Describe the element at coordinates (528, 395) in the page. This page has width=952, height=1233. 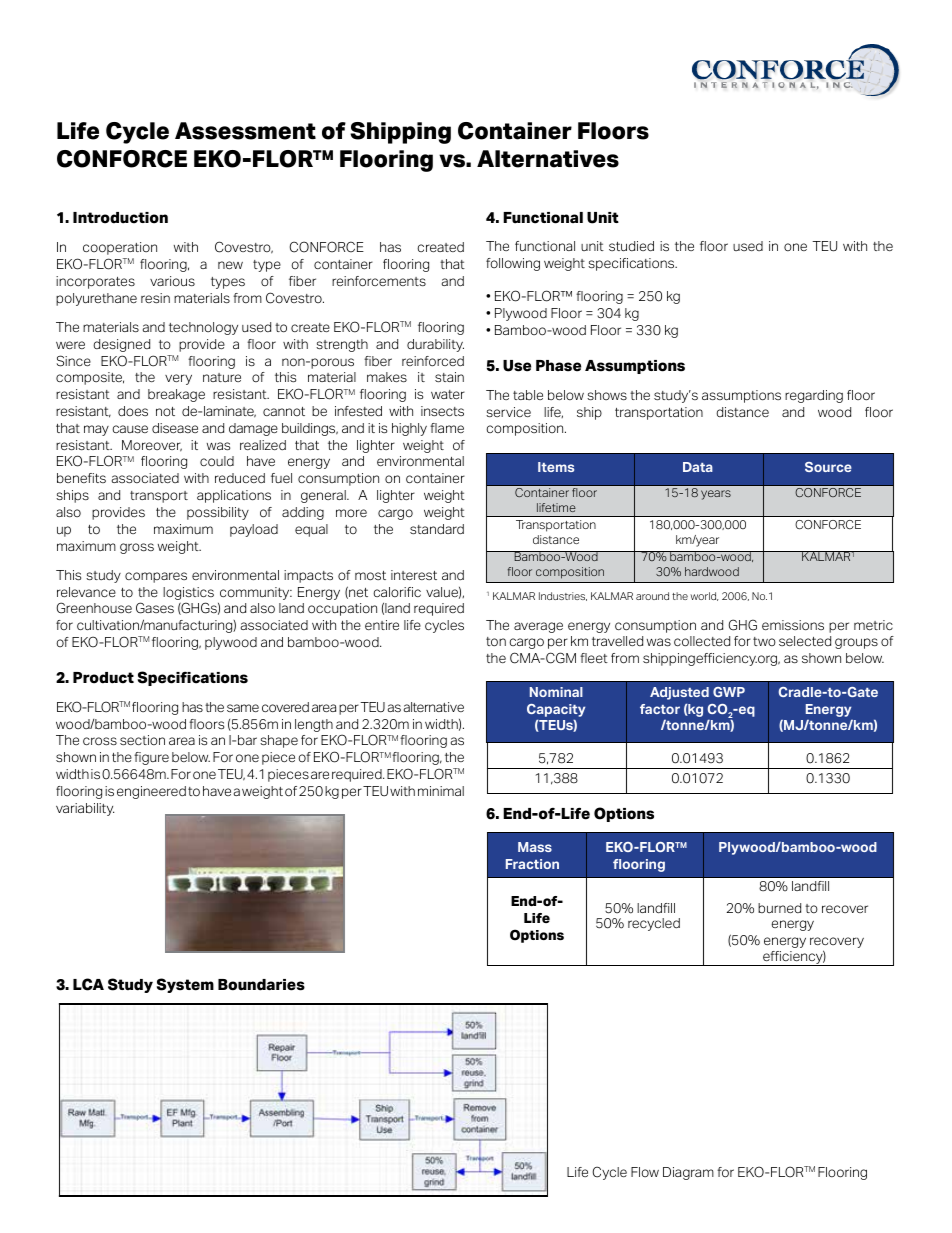
I see `table` at that location.
